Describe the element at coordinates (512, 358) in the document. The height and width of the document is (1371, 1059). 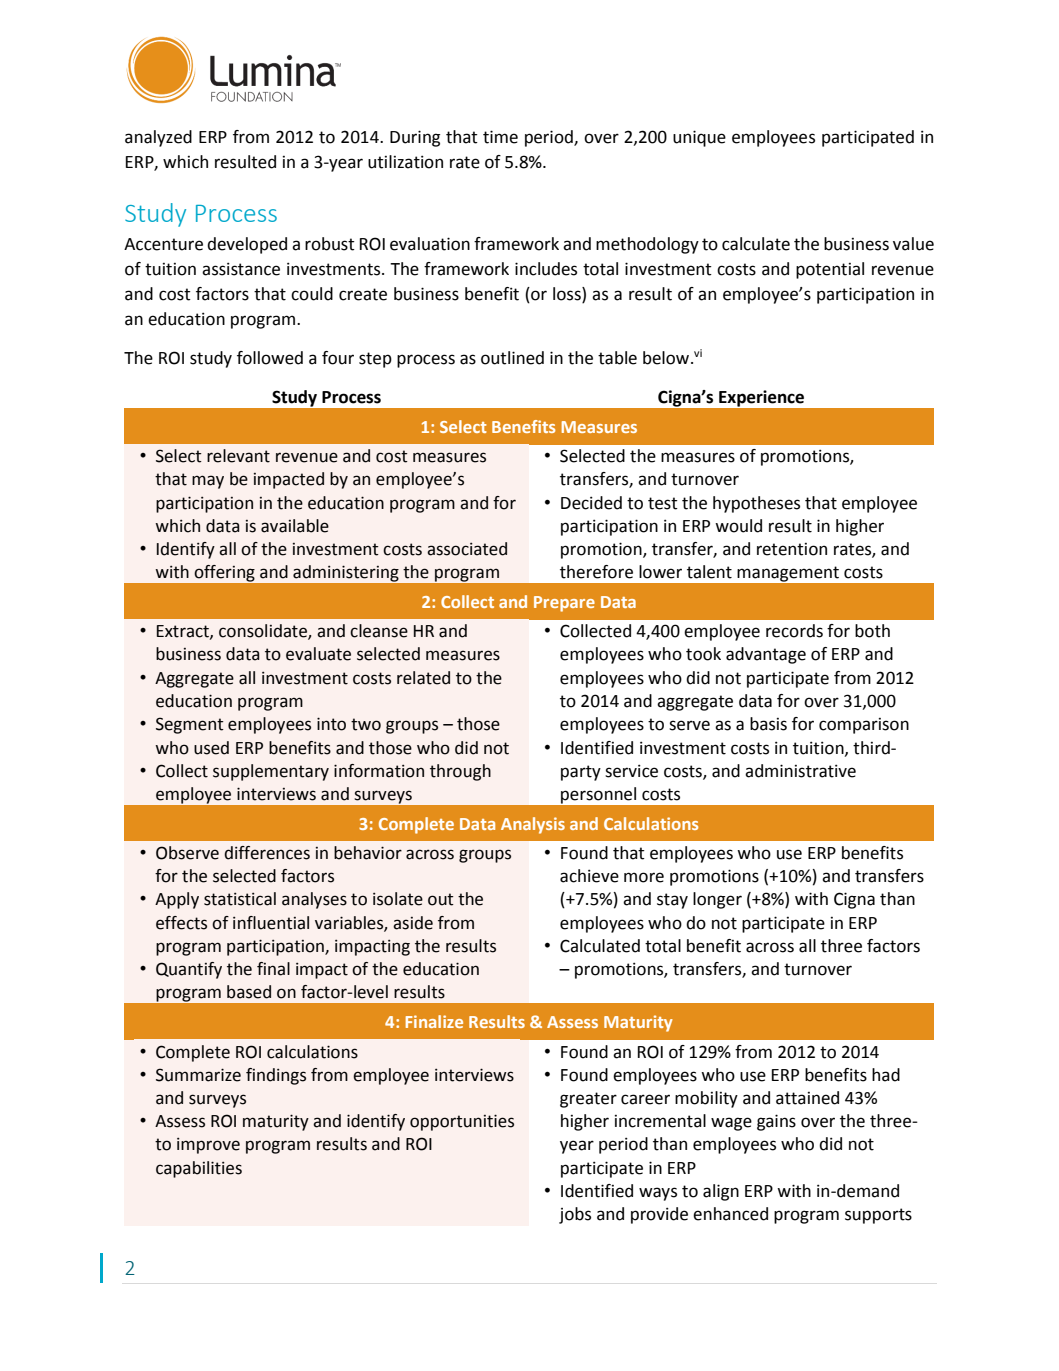
I see `outlined` at that location.
